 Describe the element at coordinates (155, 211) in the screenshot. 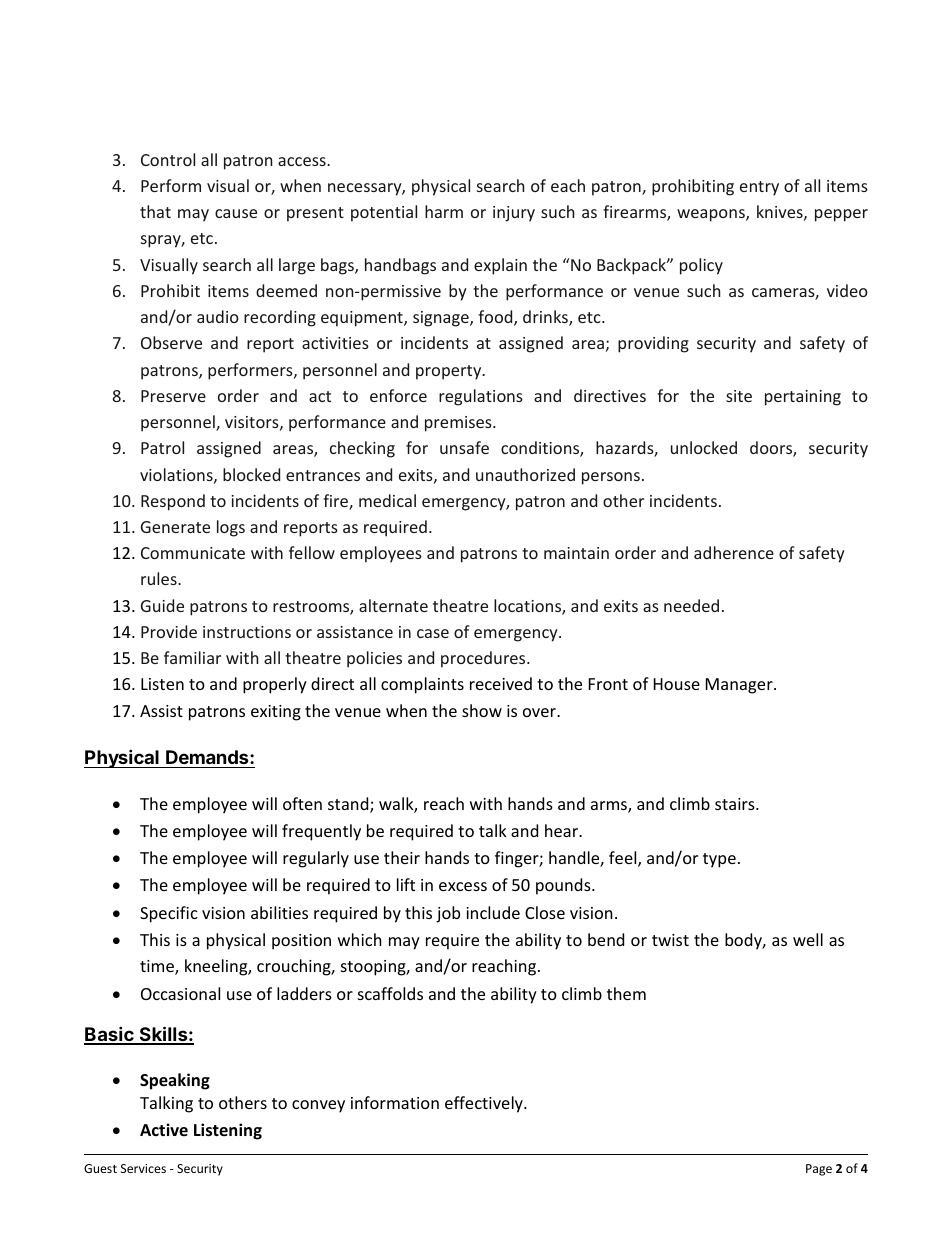

I see `that` at that location.
